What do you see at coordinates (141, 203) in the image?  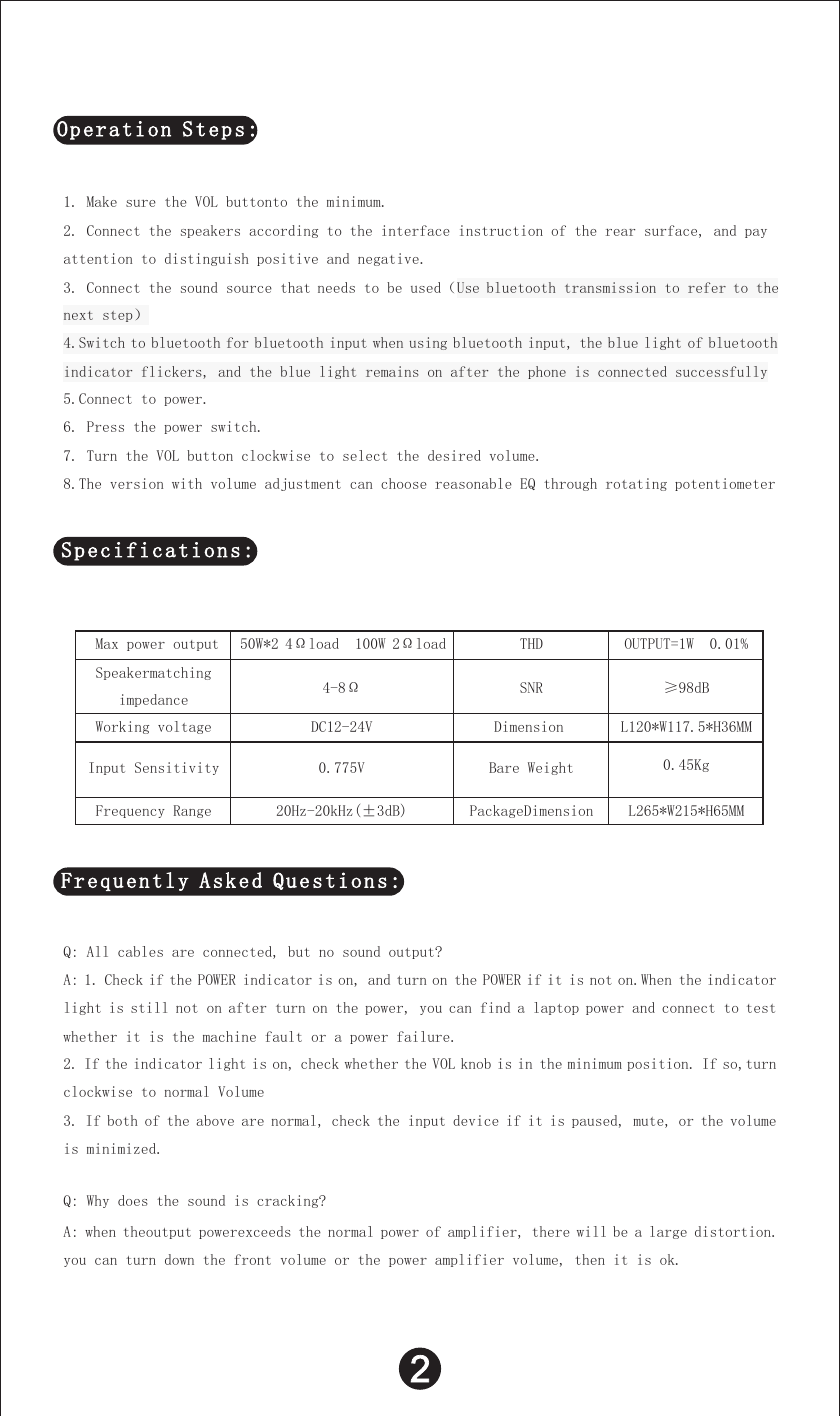 I see `sure` at bounding box center [141, 203].
